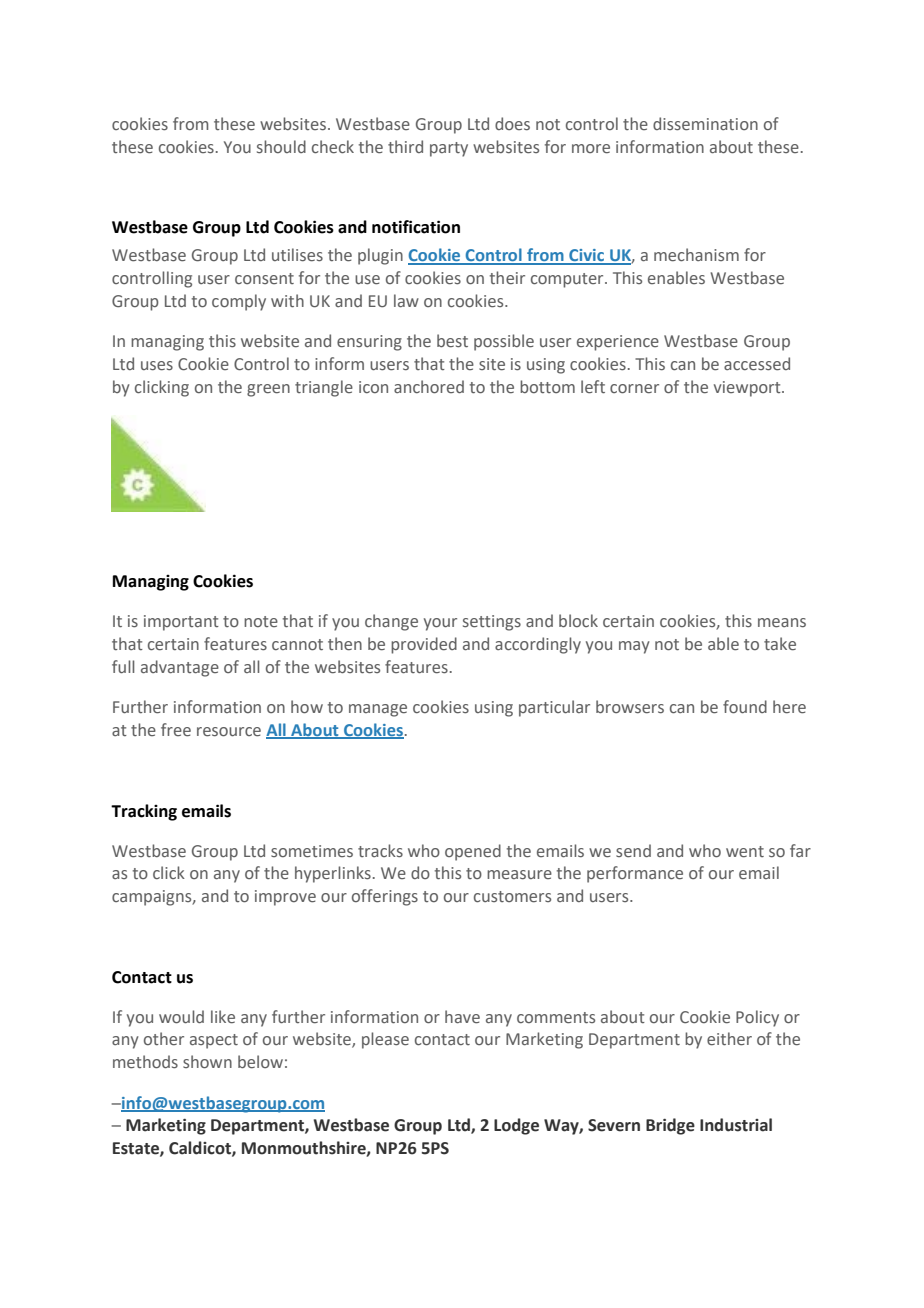 Image resolution: width=924 pixels, height=1308 pixels. Describe the element at coordinates (207, 1061) in the document. I see `shown` at that location.
